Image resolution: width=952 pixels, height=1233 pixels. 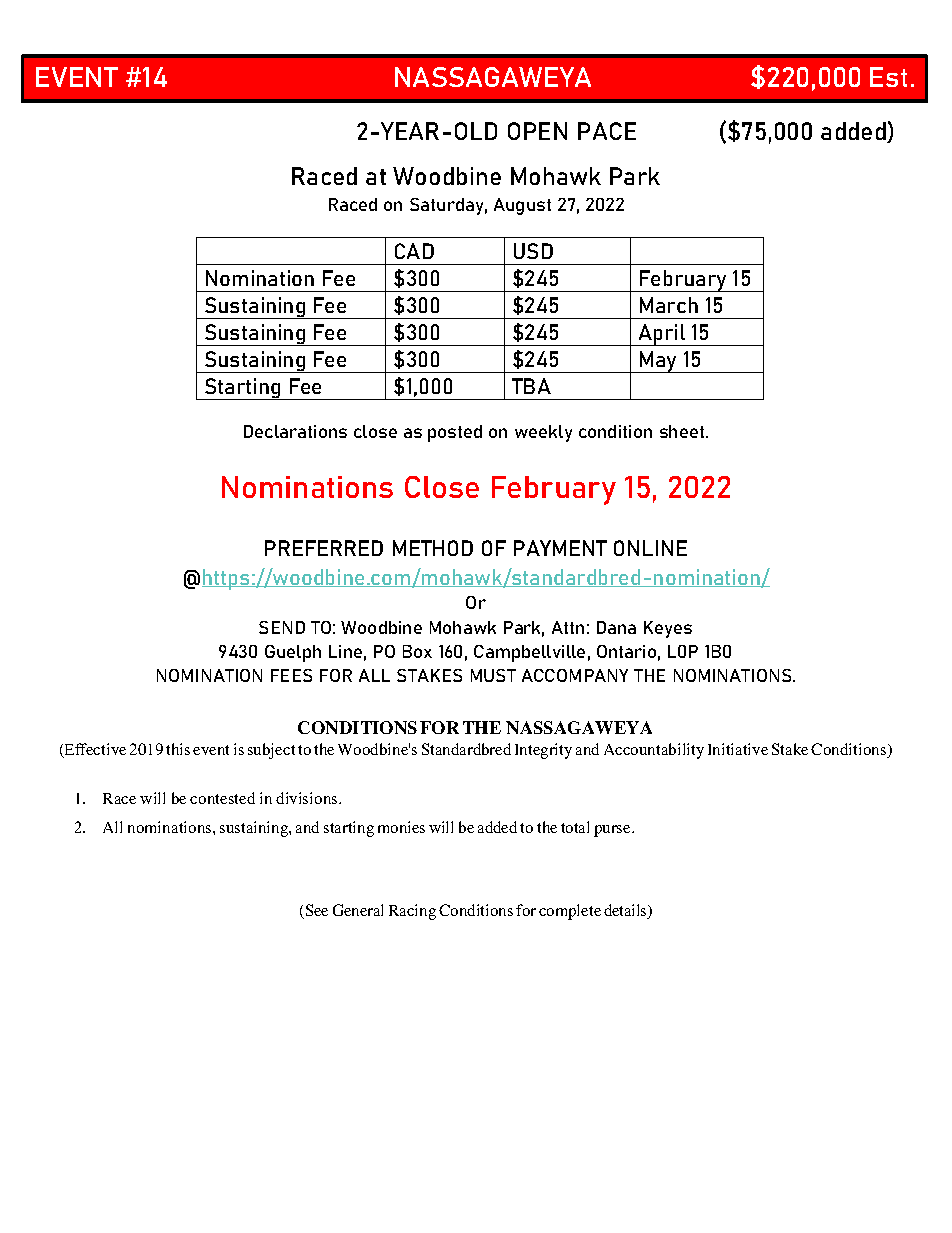 I want to click on PAYMENT, so click(x=560, y=548).
